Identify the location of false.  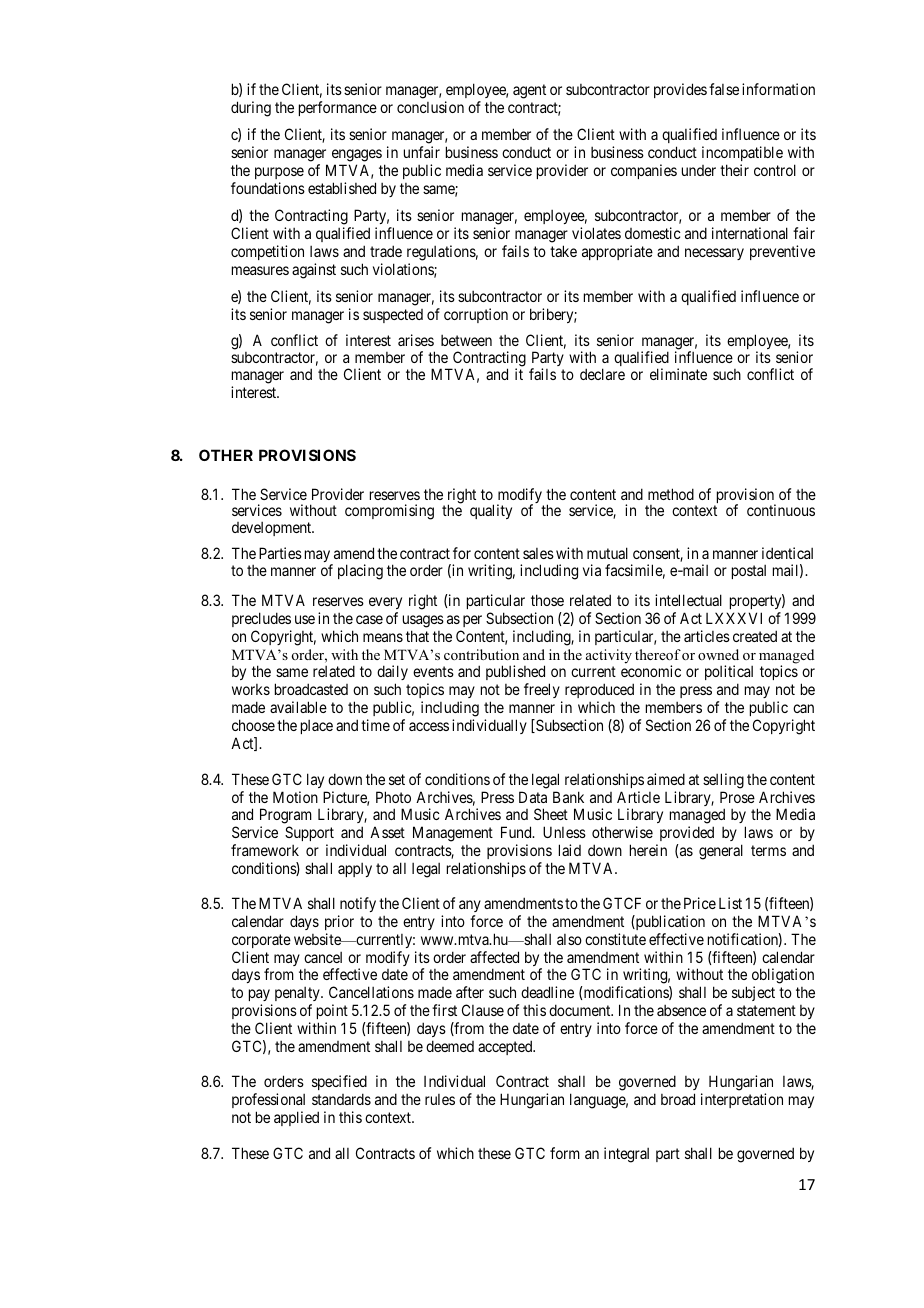
(724, 89).
